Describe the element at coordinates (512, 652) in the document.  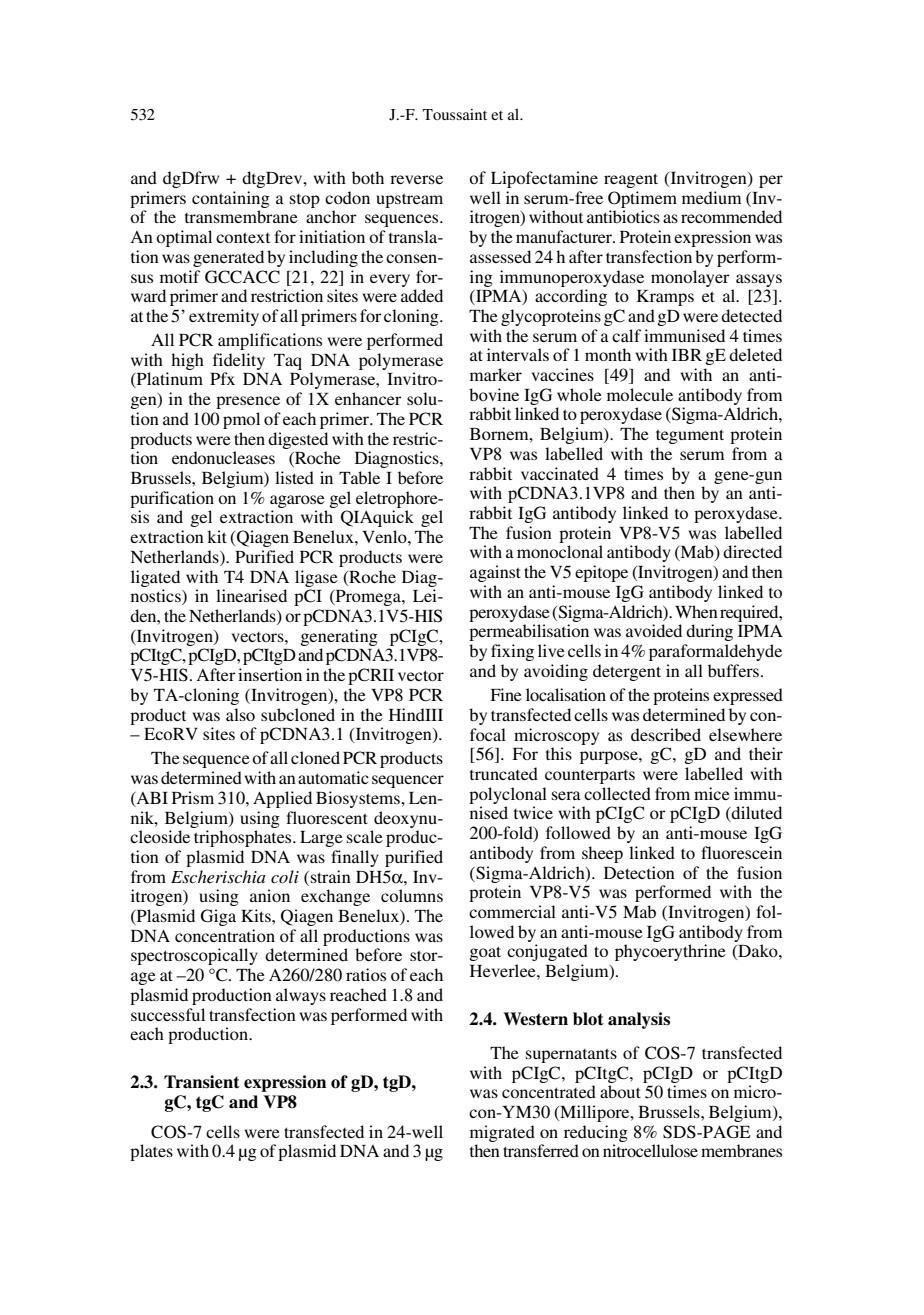
I see `fixing` at that location.
